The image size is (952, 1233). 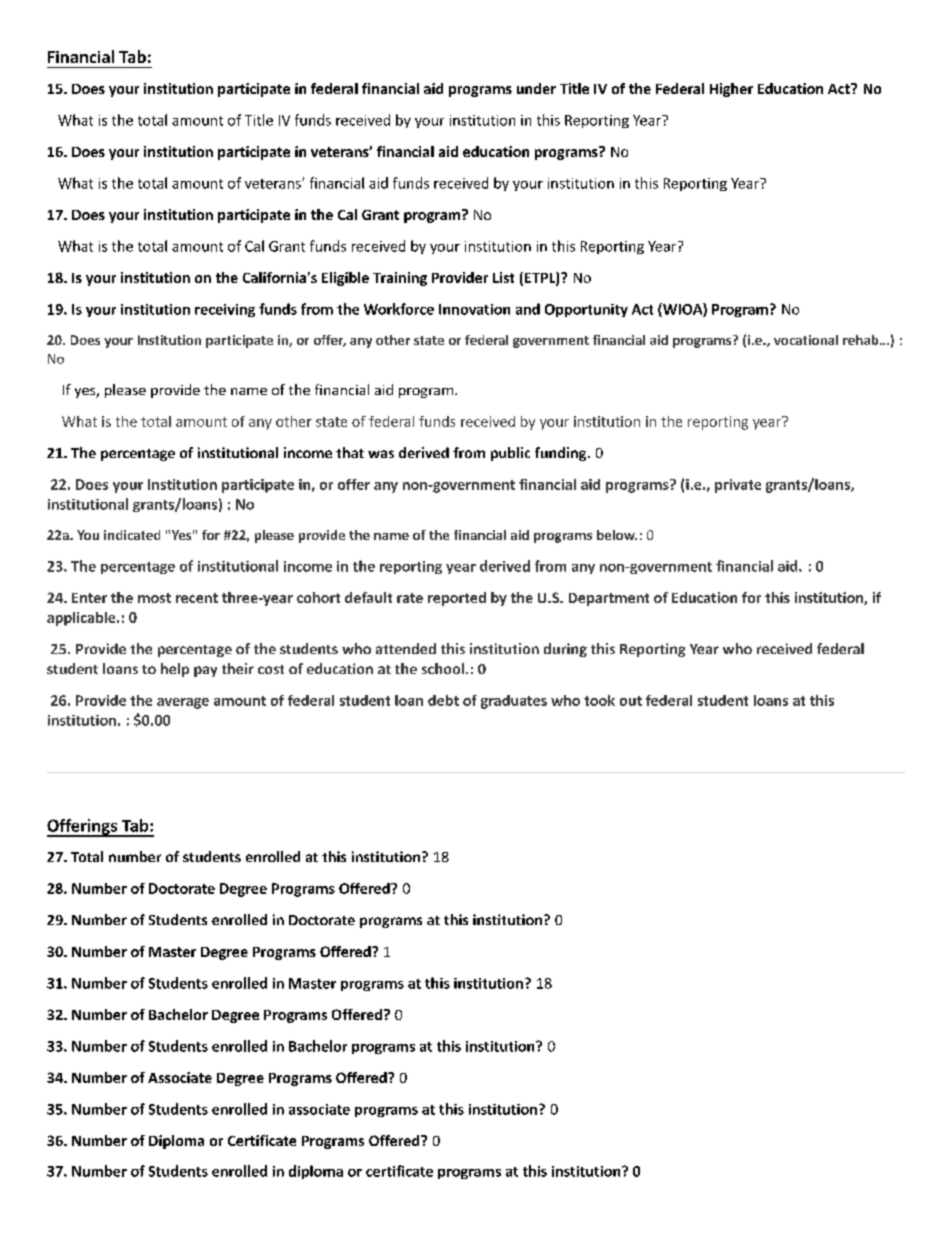 I want to click on List, so click(x=503, y=277).
